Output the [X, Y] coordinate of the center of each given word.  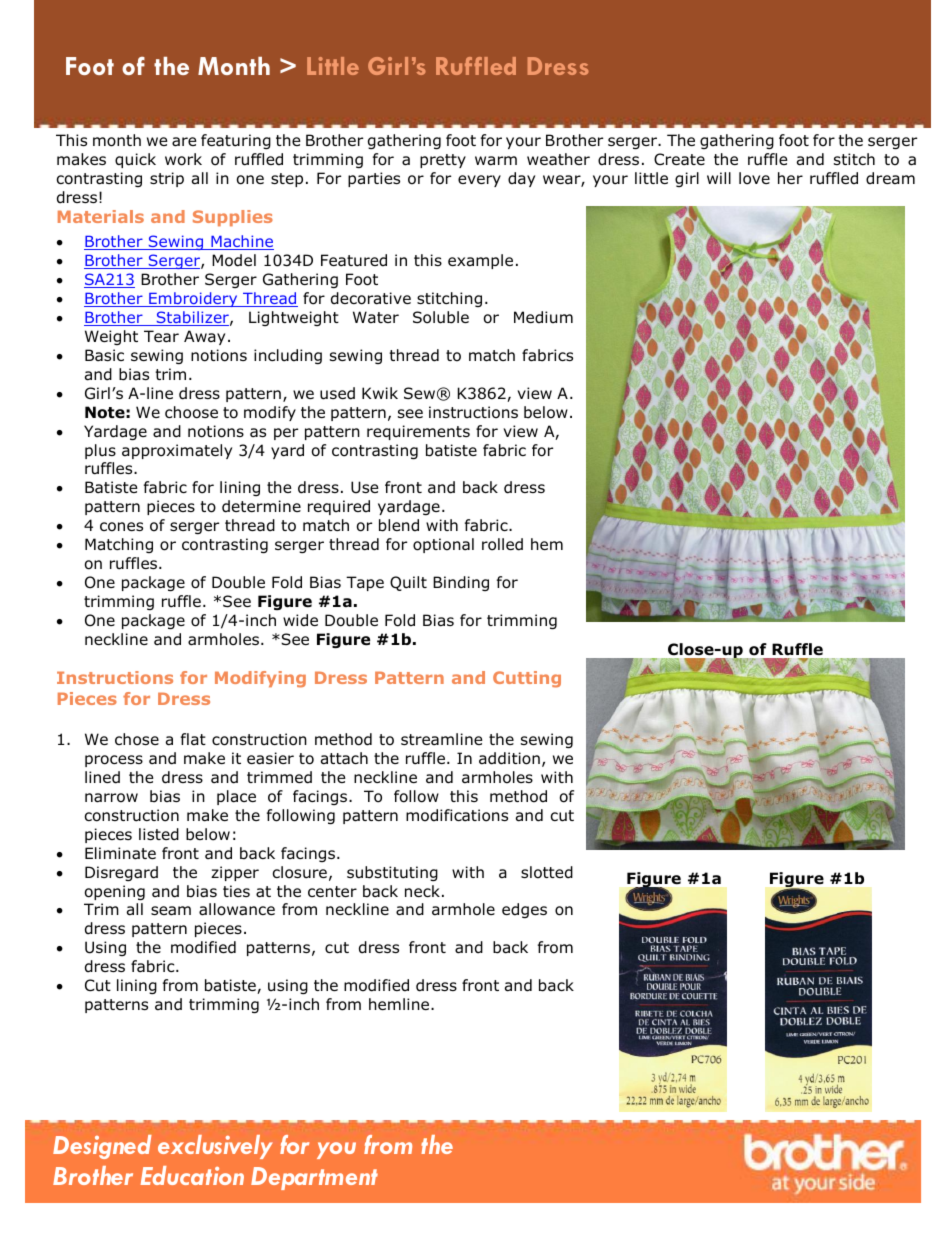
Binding [461, 583]
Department [314, 1178]
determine [261, 506]
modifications [457, 815]
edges [524, 910]
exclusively [215, 1147]
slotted [547, 872]
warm [496, 161]
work [183, 159]
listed [159, 834]
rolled [502, 544]
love [754, 178]
